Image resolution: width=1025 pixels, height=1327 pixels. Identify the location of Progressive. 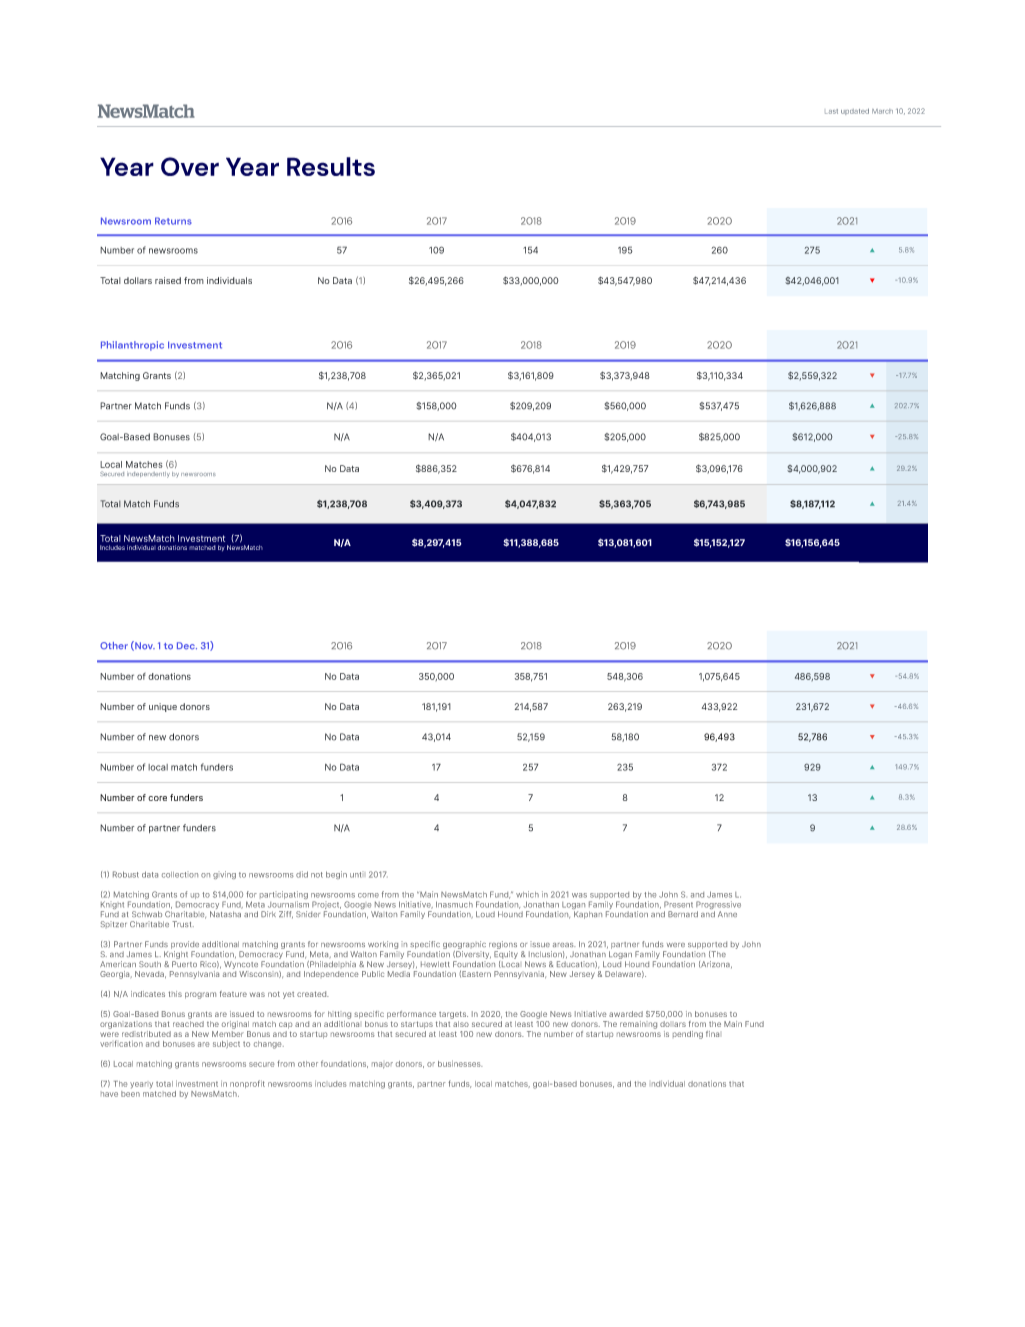
(718, 906).
